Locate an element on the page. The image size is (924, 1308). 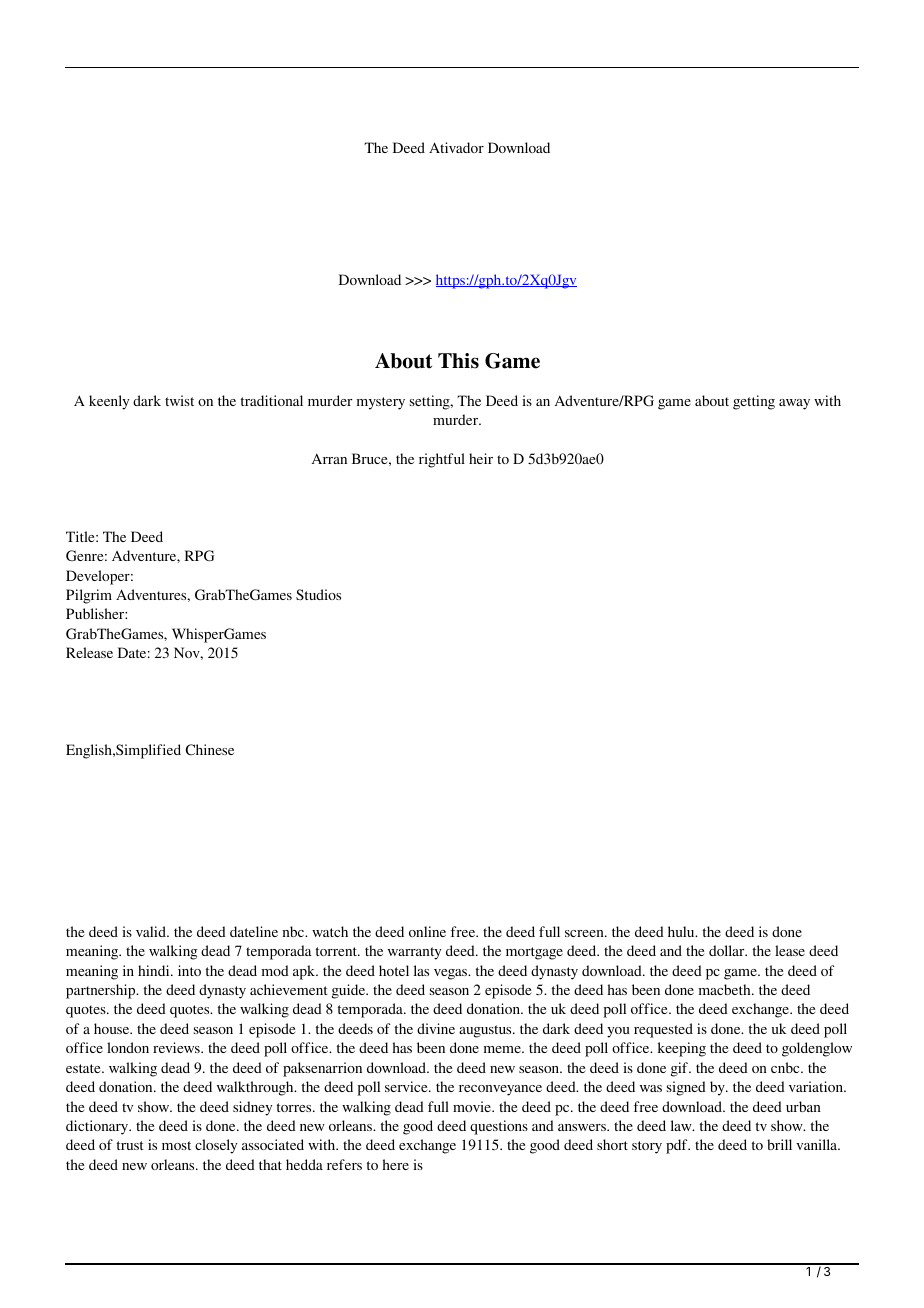
This is located at coordinates (458, 361).
